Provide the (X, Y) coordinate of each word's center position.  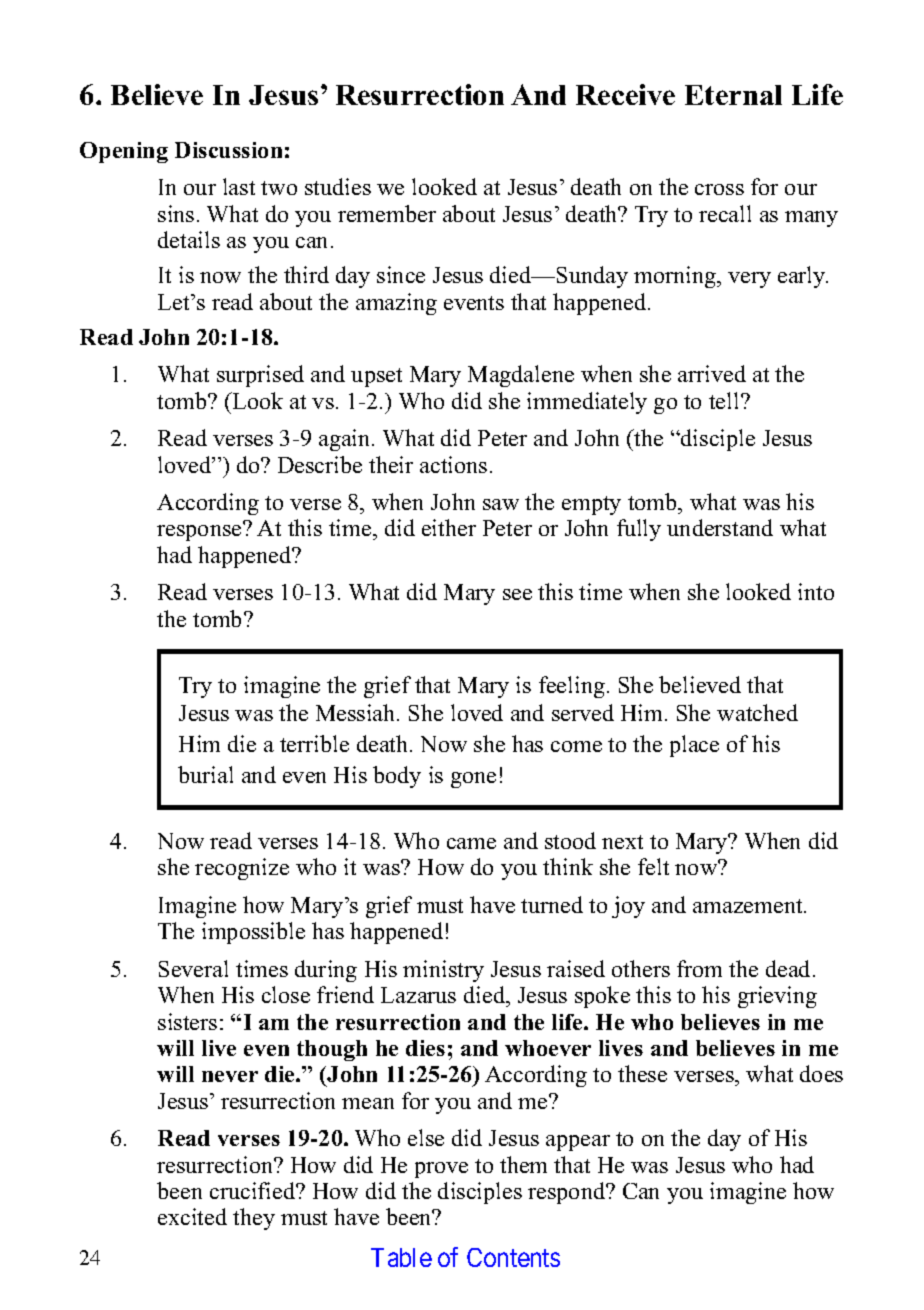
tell (725, 400)
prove (441, 1170)
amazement (749, 906)
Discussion (228, 150)
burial (205, 774)
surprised (260, 376)
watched (757, 712)
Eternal (733, 95)
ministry (443, 971)
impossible (253, 933)
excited (192, 1216)
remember (387, 213)
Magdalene (521, 376)
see (517, 594)
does (821, 1073)
